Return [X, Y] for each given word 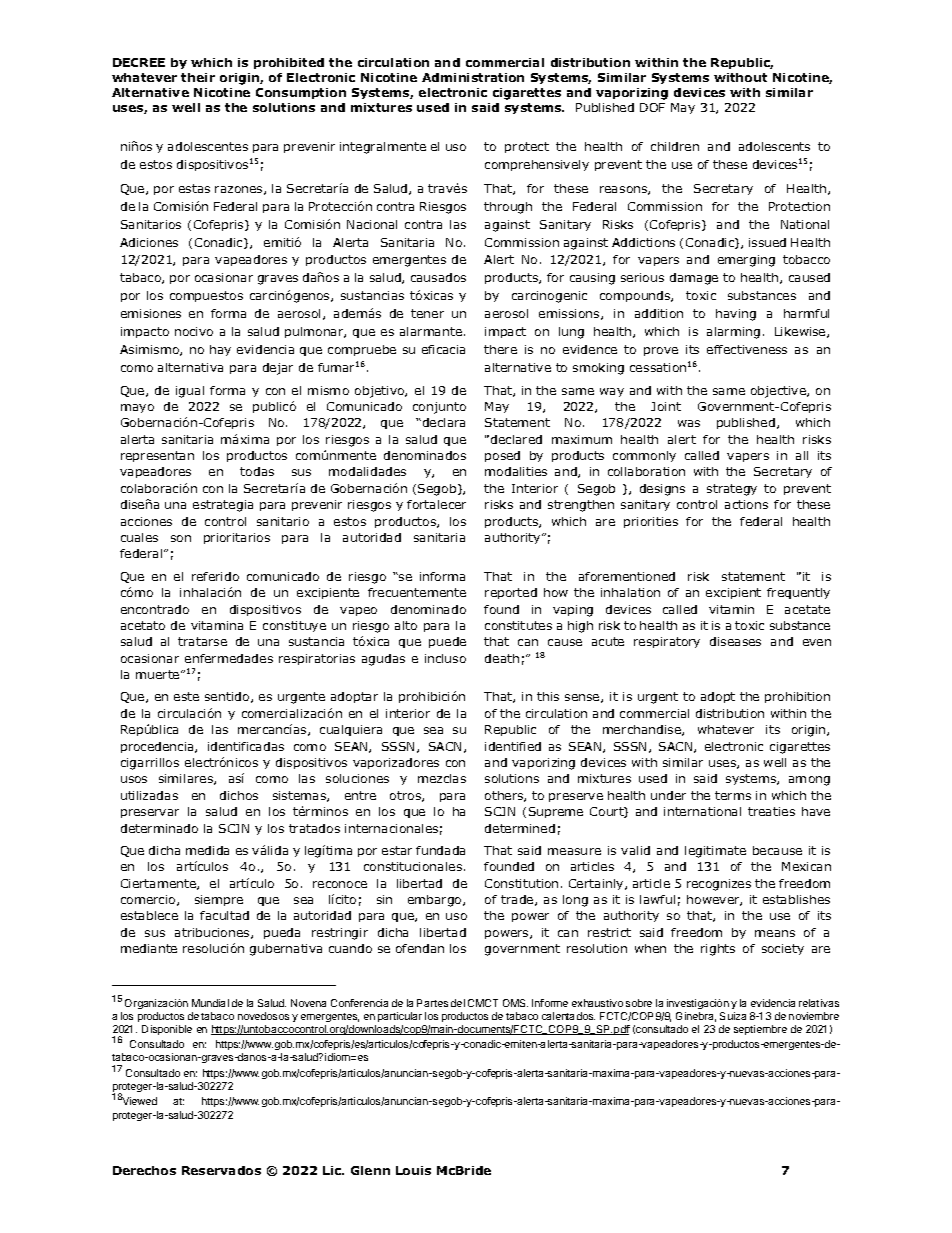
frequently [798, 593]
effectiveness [747, 349]
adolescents [774, 146]
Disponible [167, 1030]
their [198, 77]
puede [447, 642]
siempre [219, 900]
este [186, 696]
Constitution [521, 883]
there [500, 349]
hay [220, 350]
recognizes [719, 885]
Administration [473, 77]
